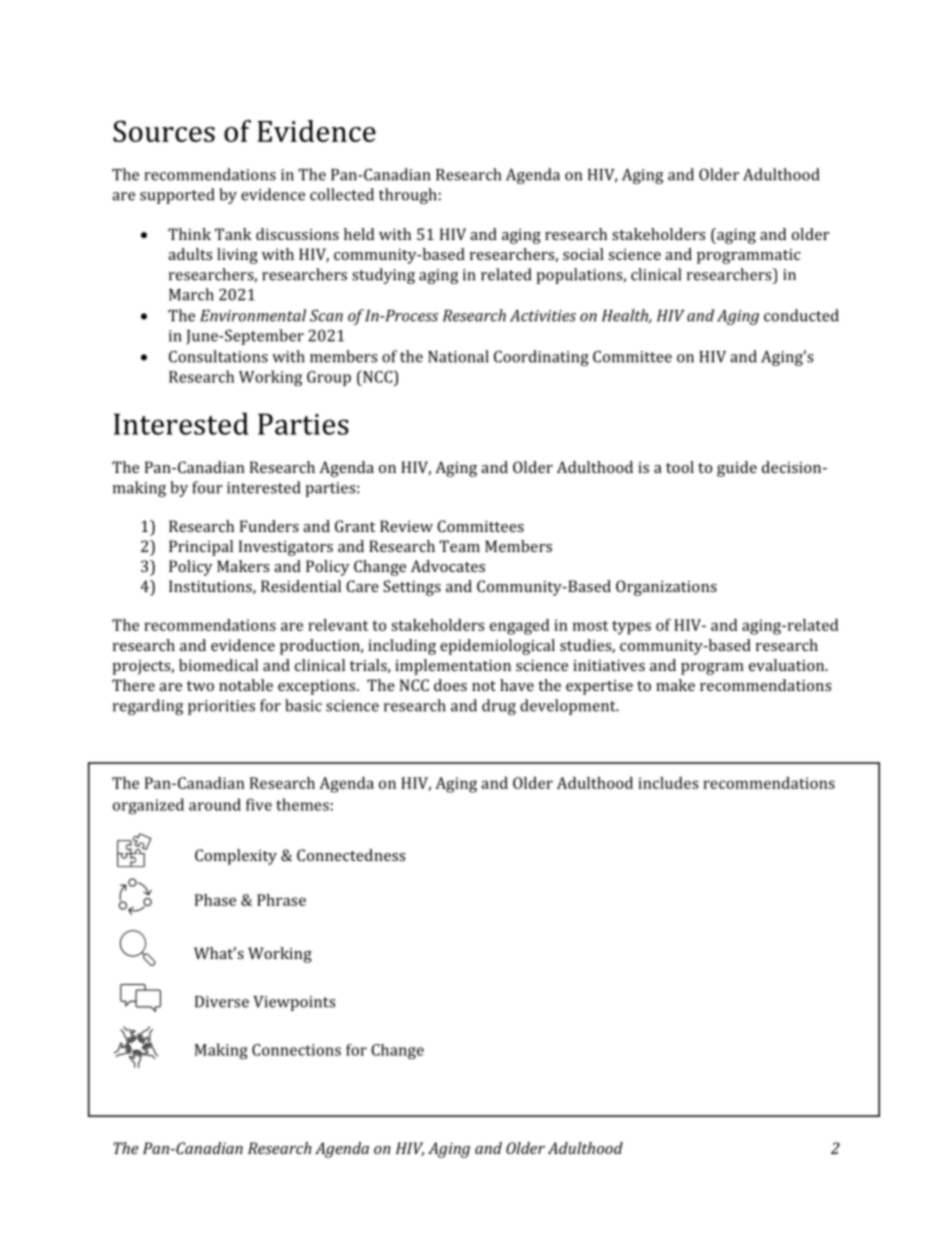 This screenshot has height=1233, width=952. I want to click on Institutions, so click(211, 587).
